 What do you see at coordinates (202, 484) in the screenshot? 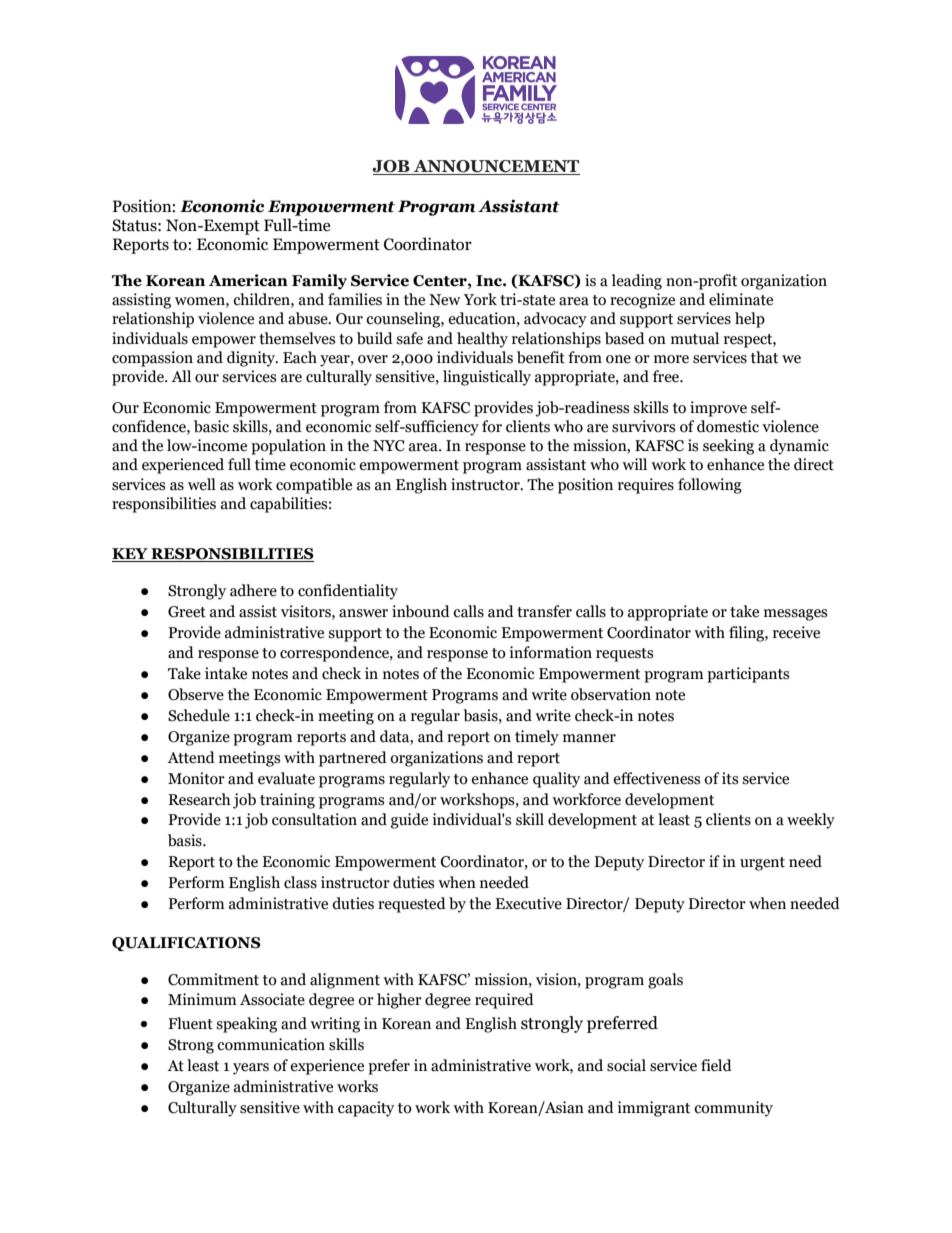
I see `well` at bounding box center [202, 484].
